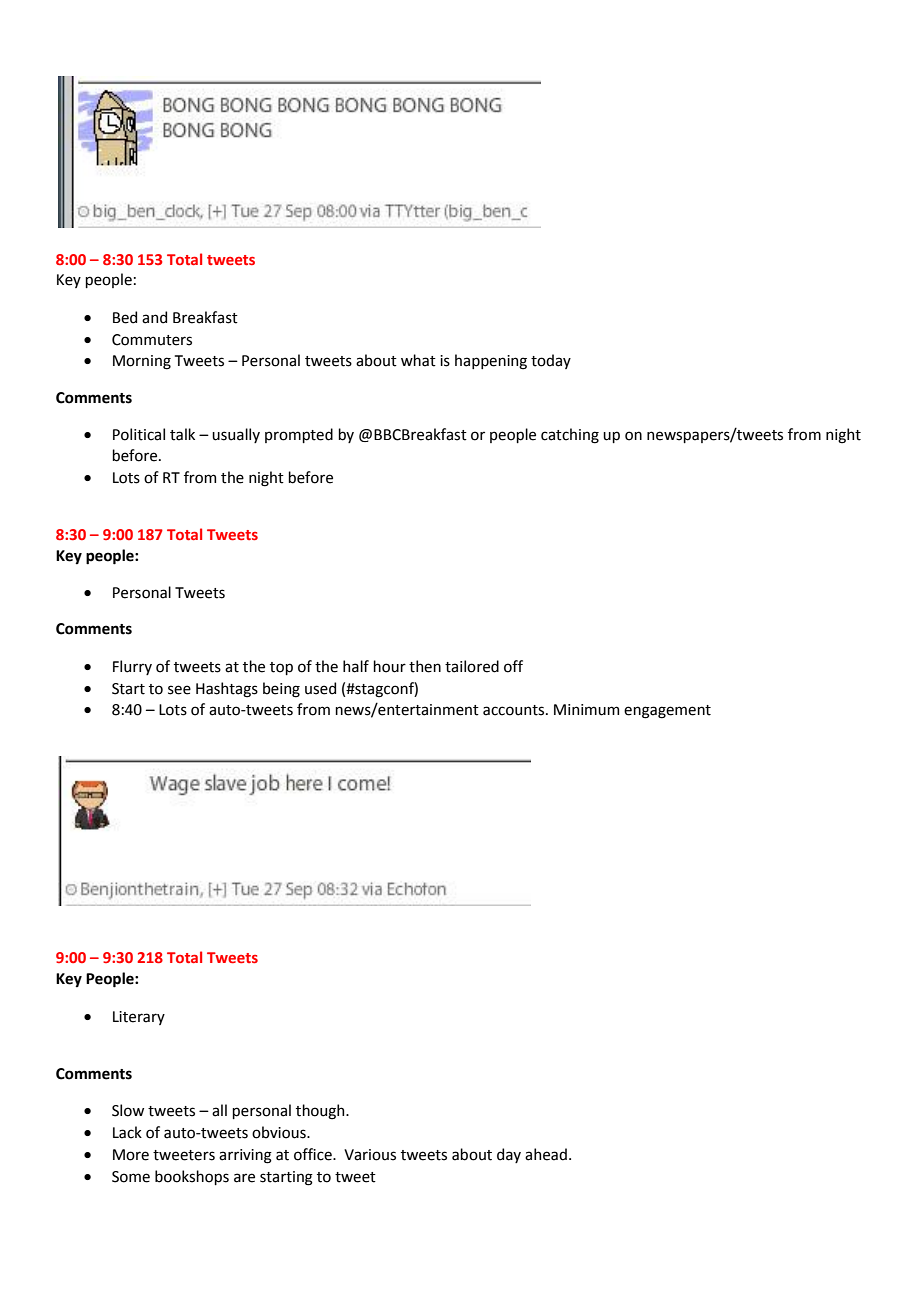  I want to click on what, so click(418, 360).
